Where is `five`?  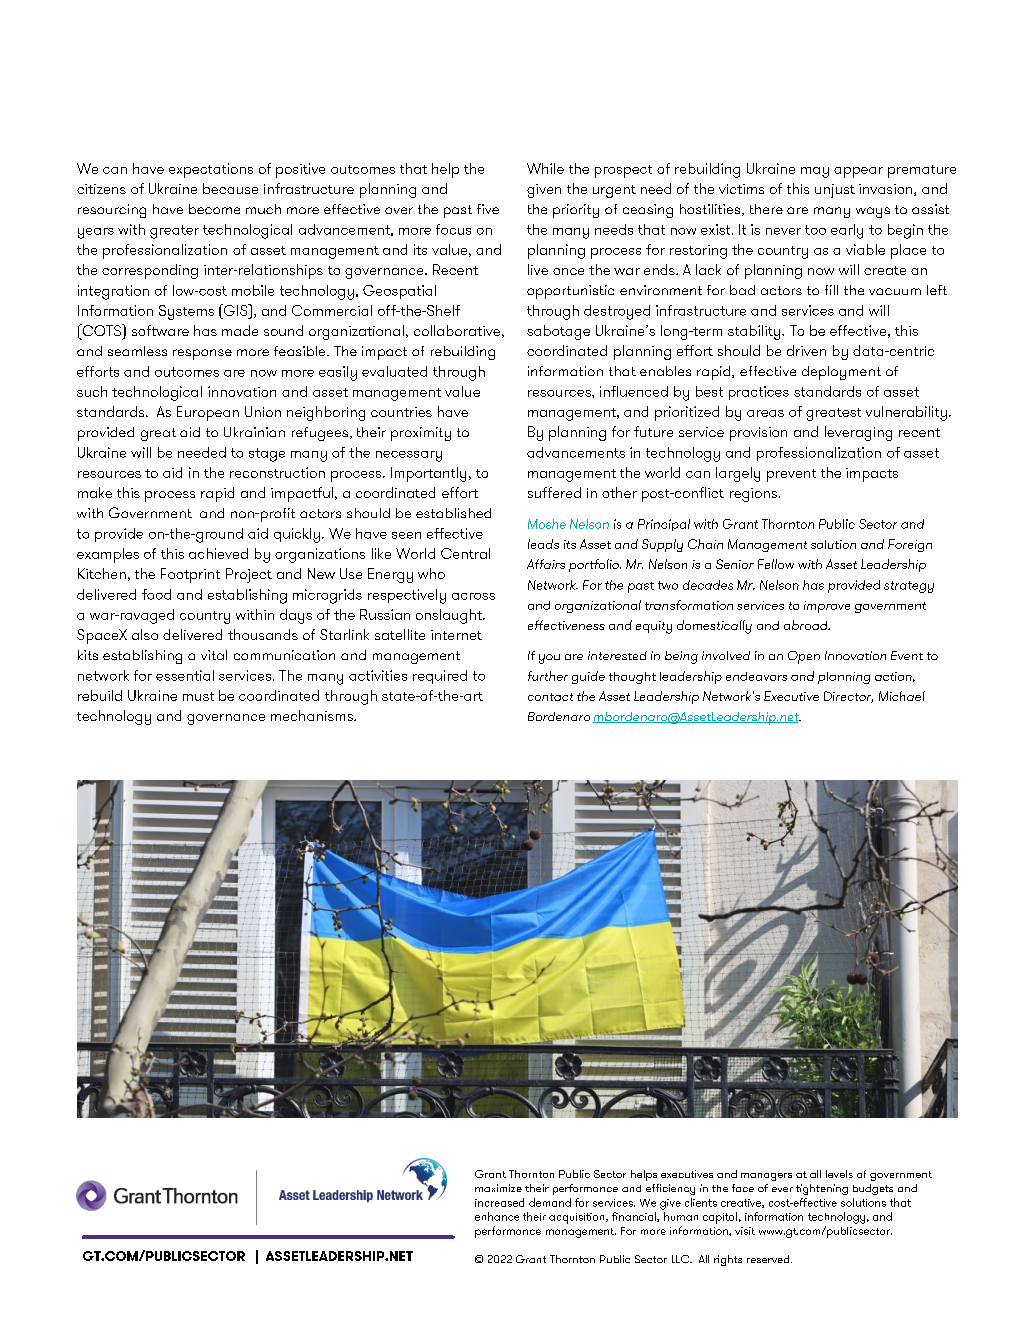
five is located at coordinates (488, 209).
